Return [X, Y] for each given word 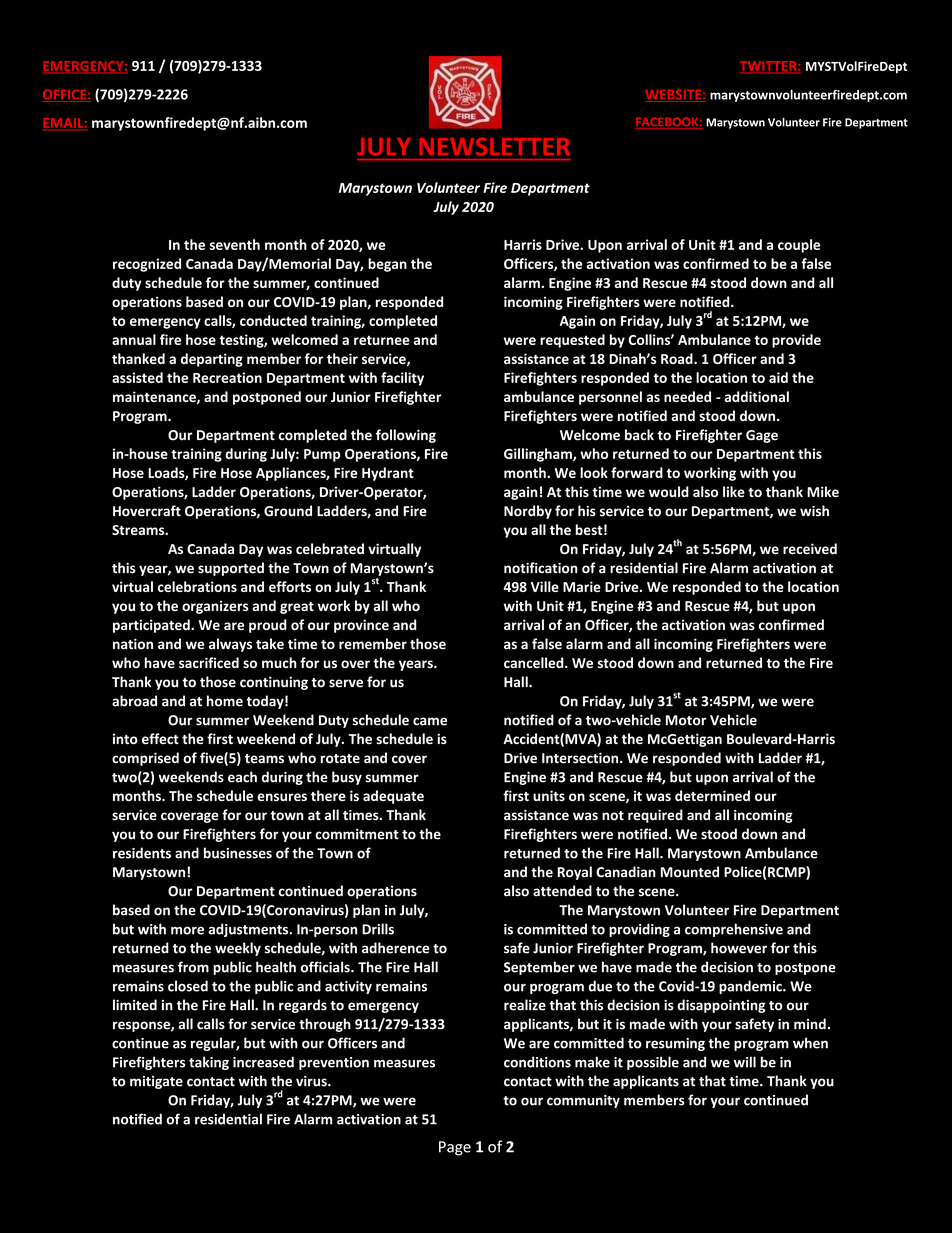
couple [799, 246]
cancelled [535, 662]
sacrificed [209, 662]
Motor [686, 720]
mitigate [156, 1082]
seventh [235, 244]
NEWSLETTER [494, 147]
